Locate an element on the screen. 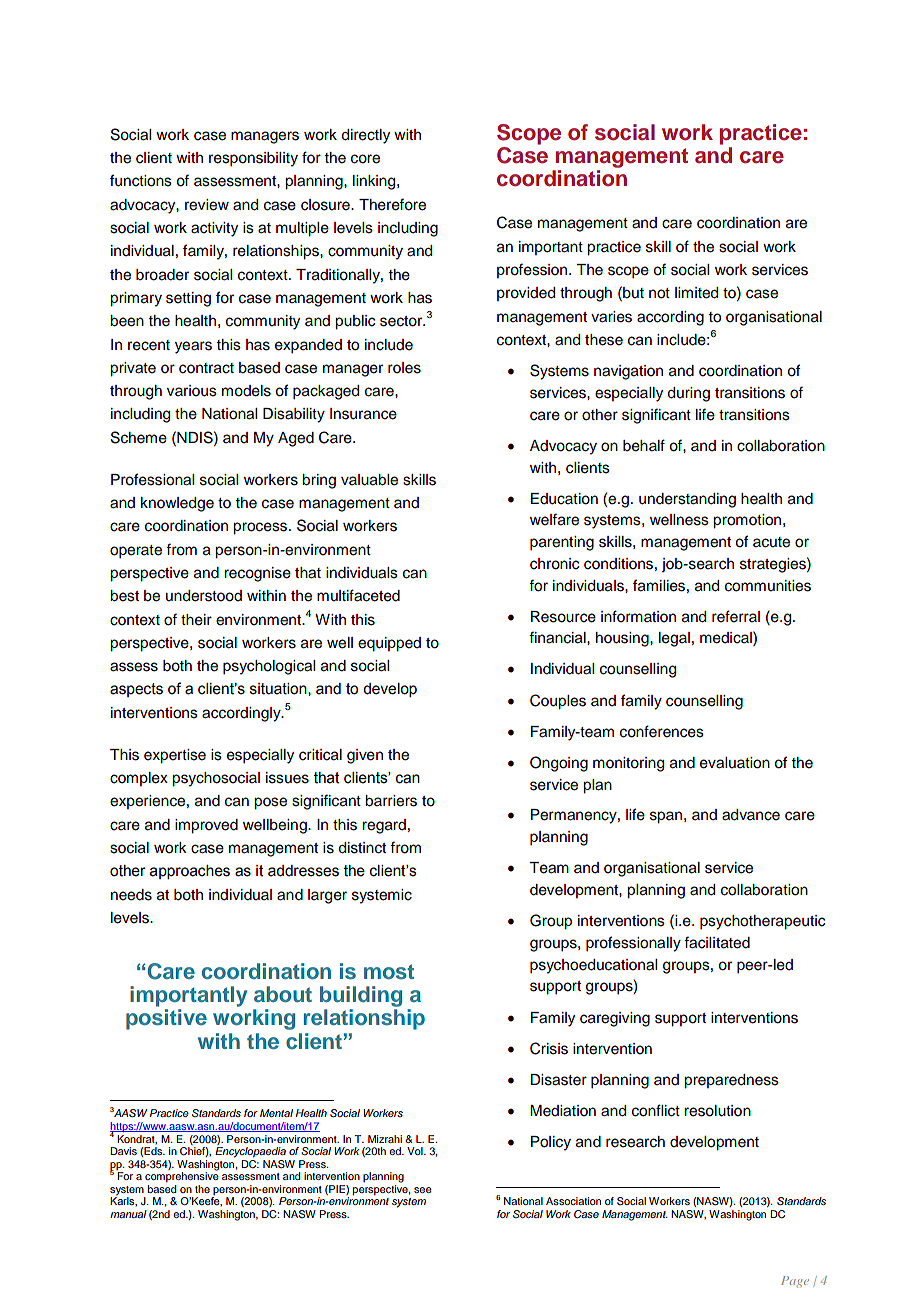 The image size is (924, 1308). expertise is located at coordinates (175, 756).
